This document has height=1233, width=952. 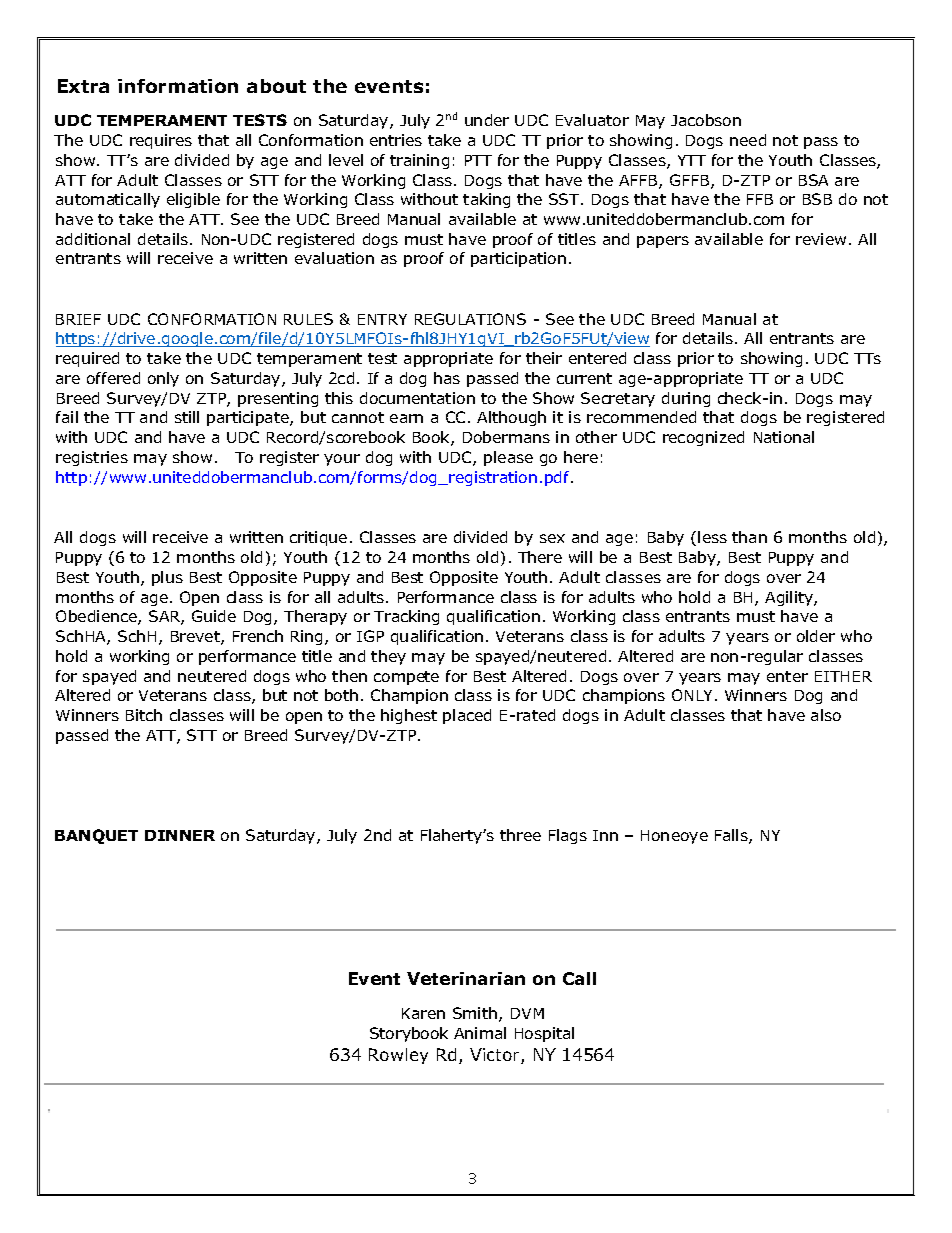 I want to click on Animal, so click(x=480, y=1033).
